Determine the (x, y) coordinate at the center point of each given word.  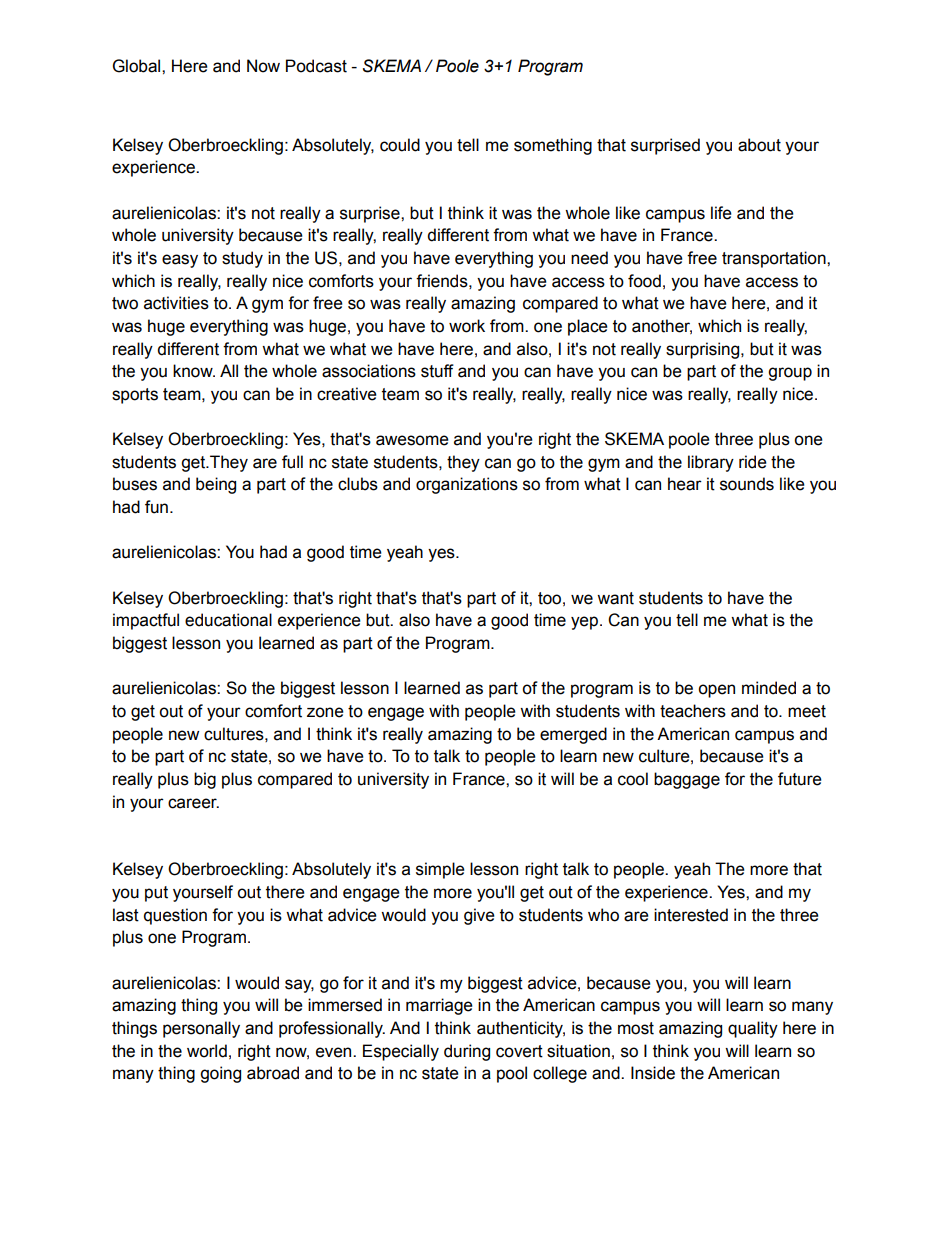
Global (138, 66)
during (467, 1052)
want (615, 598)
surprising (704, 350)
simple (440, 870)
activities (176, 303)
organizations (467, 485)
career (193, 803)
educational (228, 620)
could (400, 145)
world (207, 1051)
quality (753, 1029)
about (759, 145)
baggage (687, 780)
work (467, 326)
